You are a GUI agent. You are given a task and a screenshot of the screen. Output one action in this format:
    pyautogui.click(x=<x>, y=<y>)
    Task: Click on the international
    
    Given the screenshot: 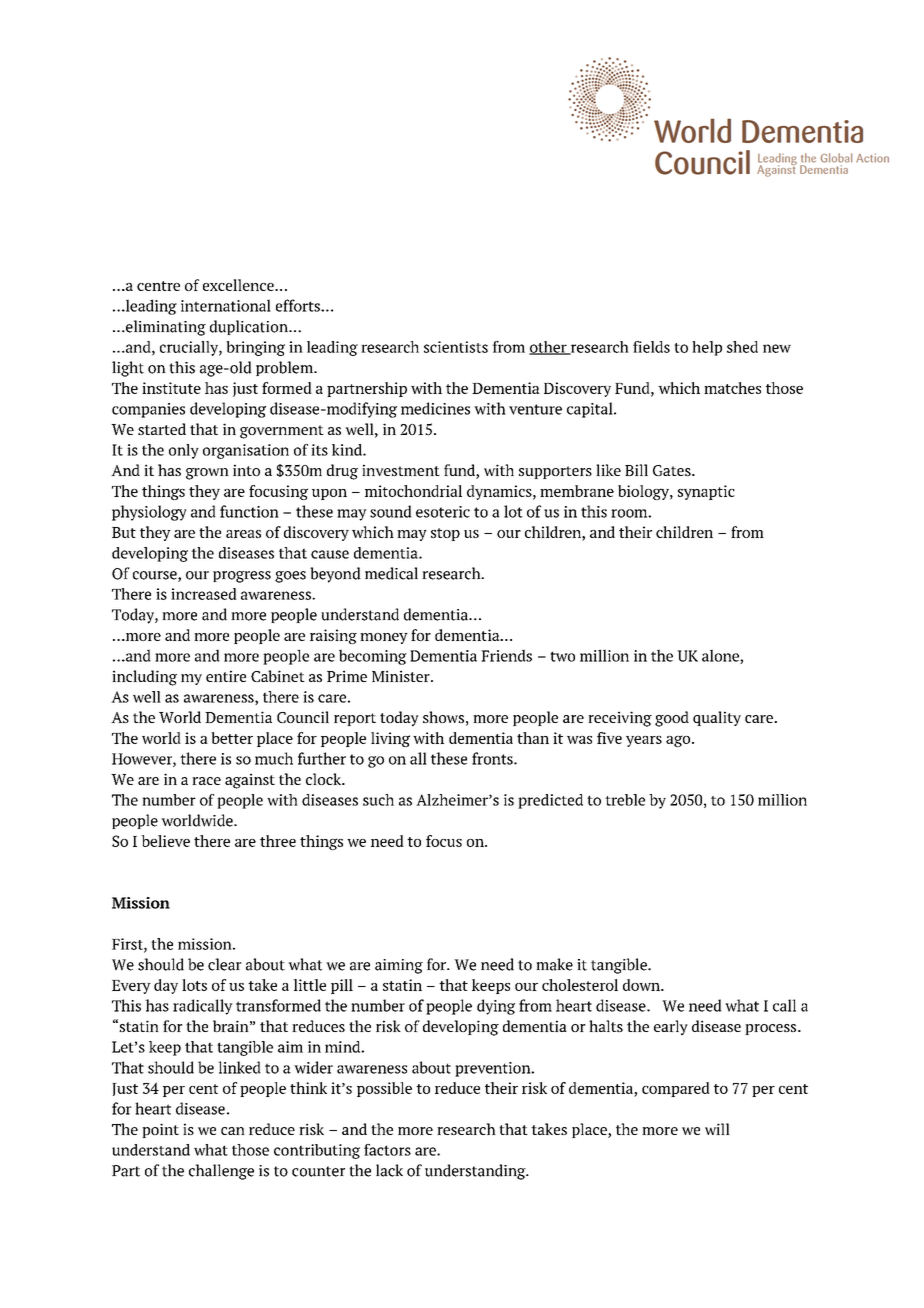 What is the action you would take?
    pyautogui.click(x=226, y=305)
